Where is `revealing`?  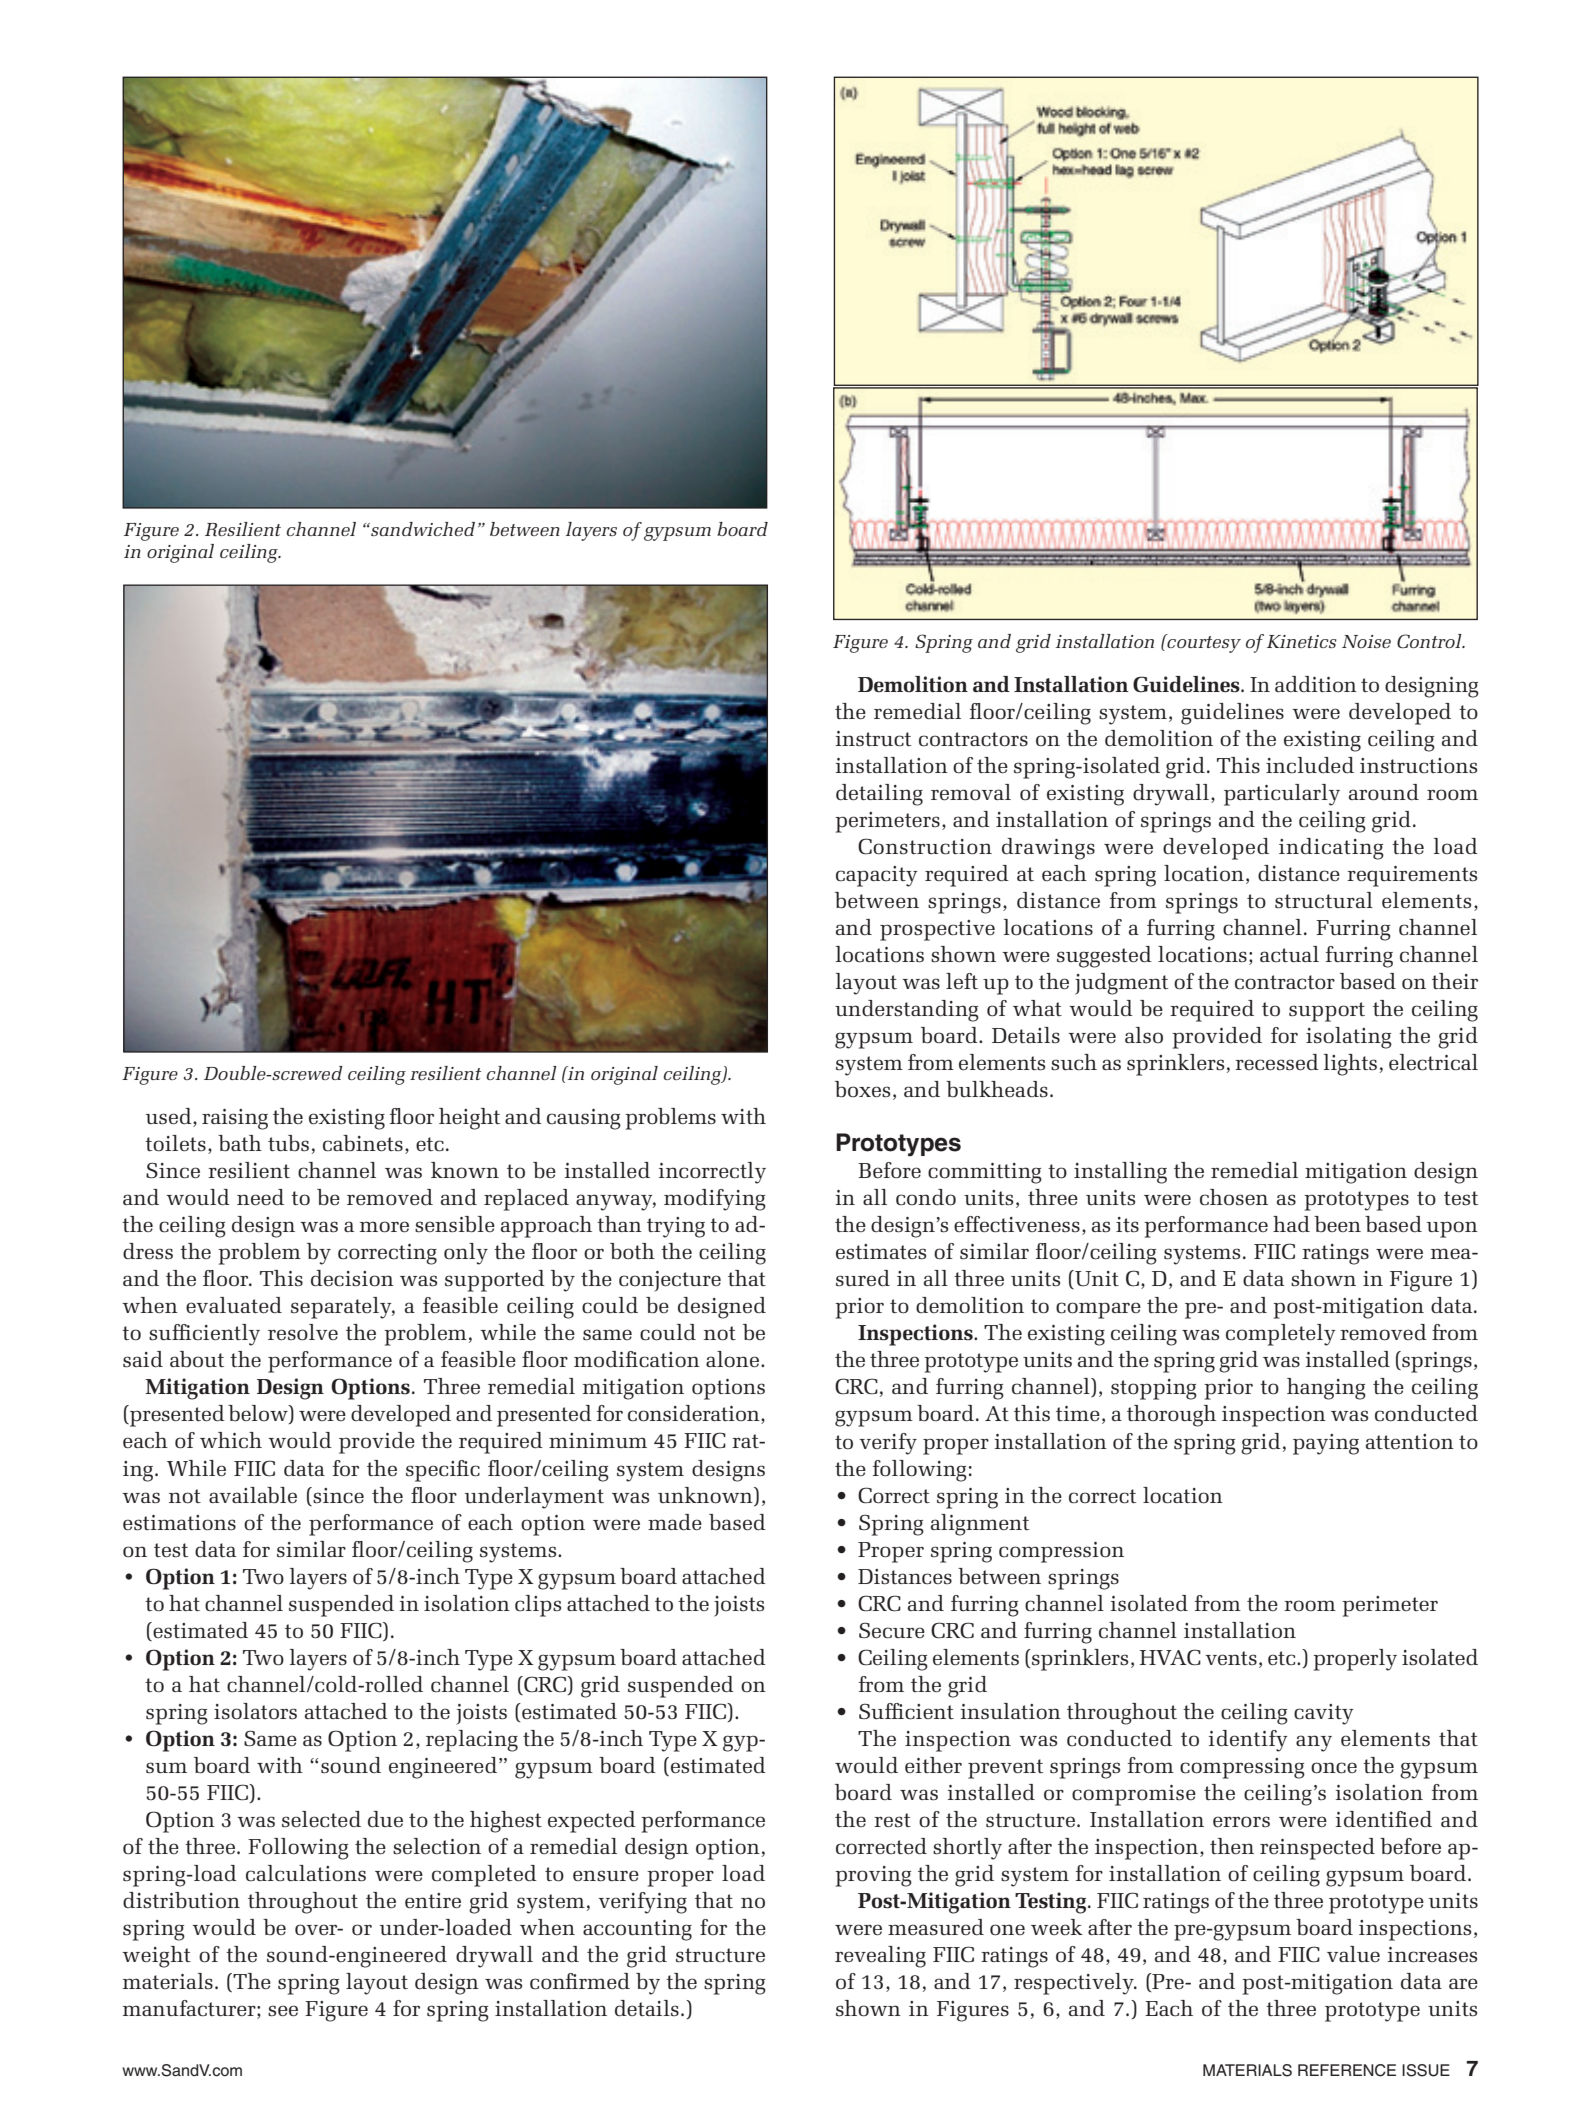 revealing is located at coordinates (880, 1957).
